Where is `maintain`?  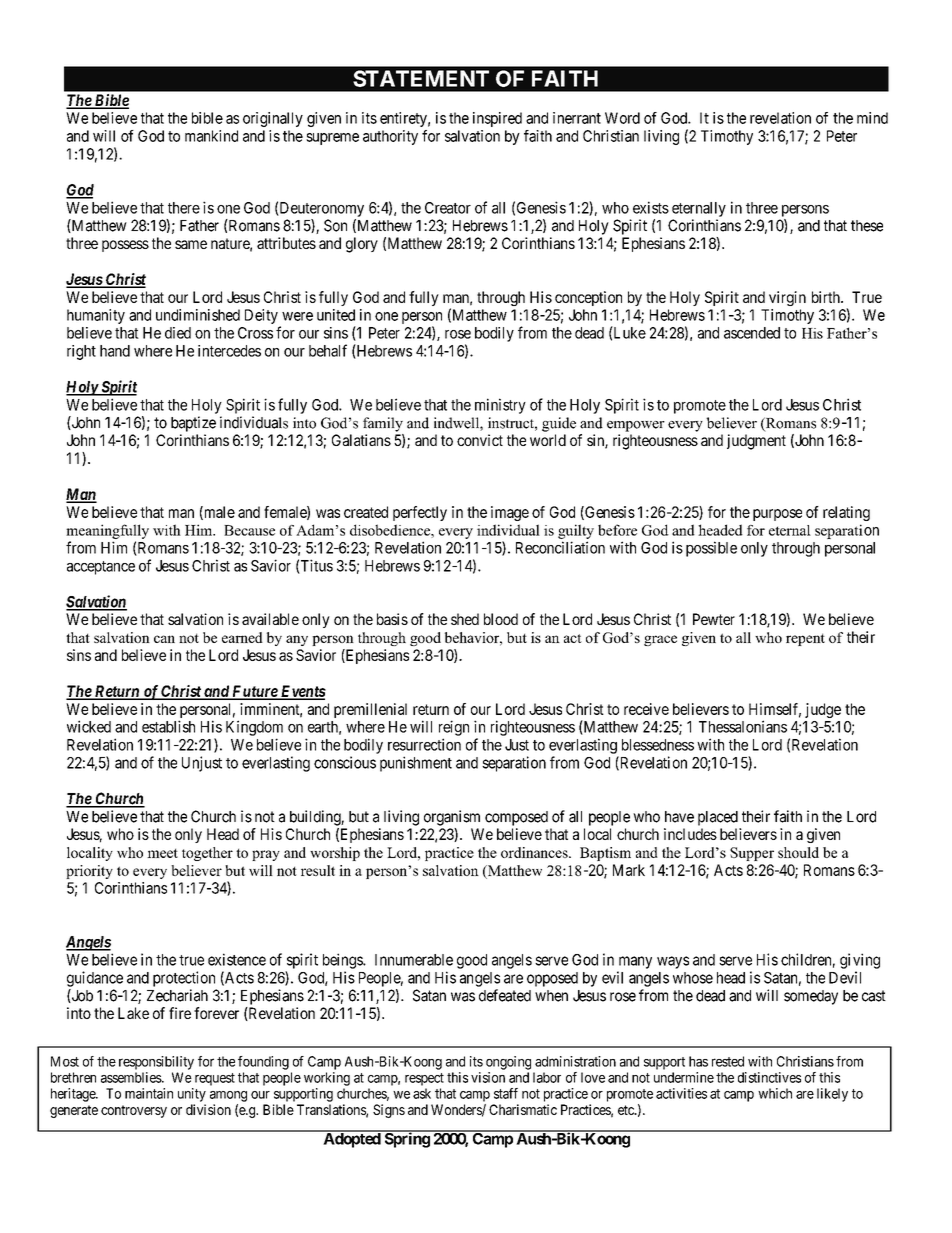 maintain is located at coordinates (149, 1093).
